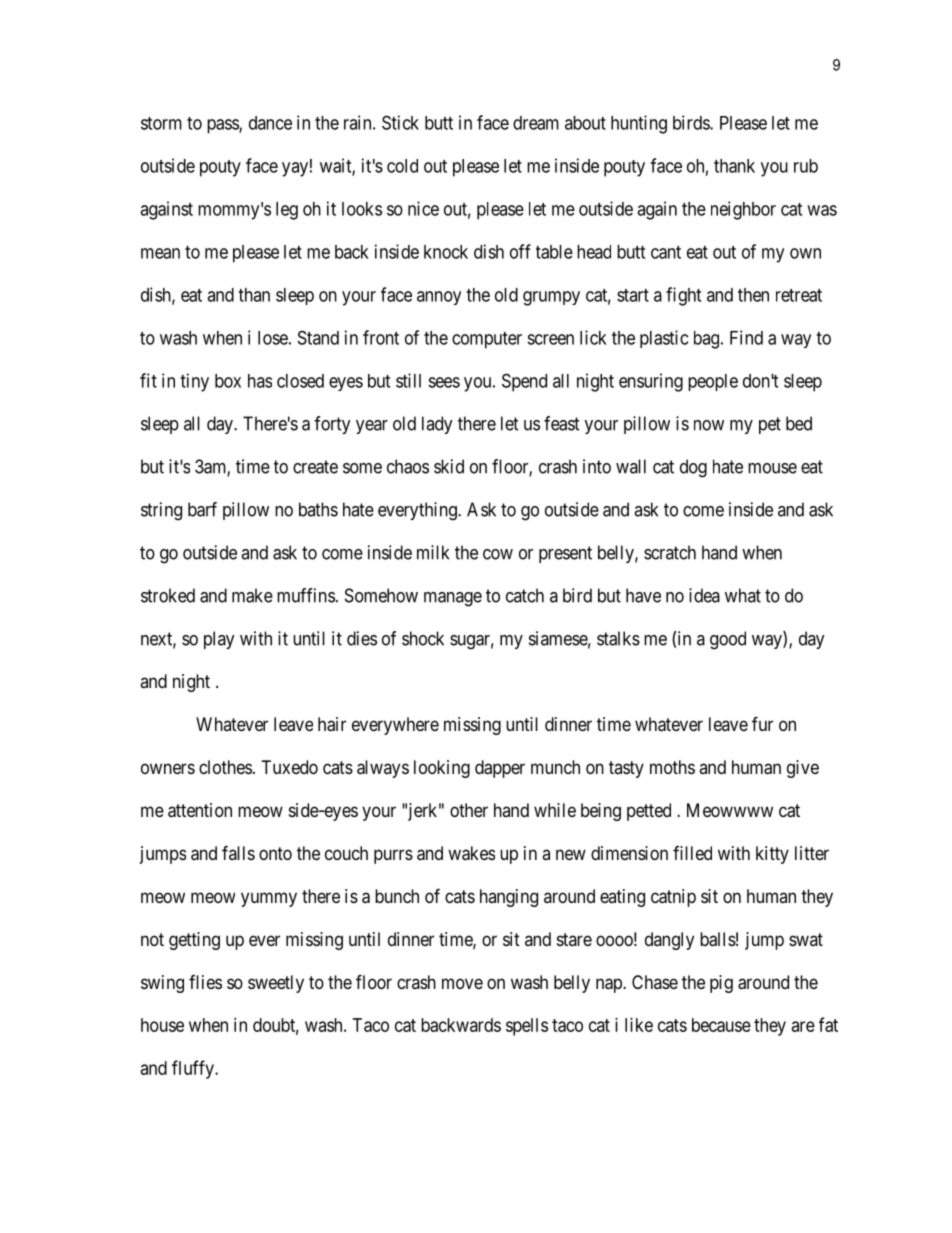  What do you see at coordinates (194, 1069) in the page?
I see `fluffy` at bounding box center [194, 1069].
